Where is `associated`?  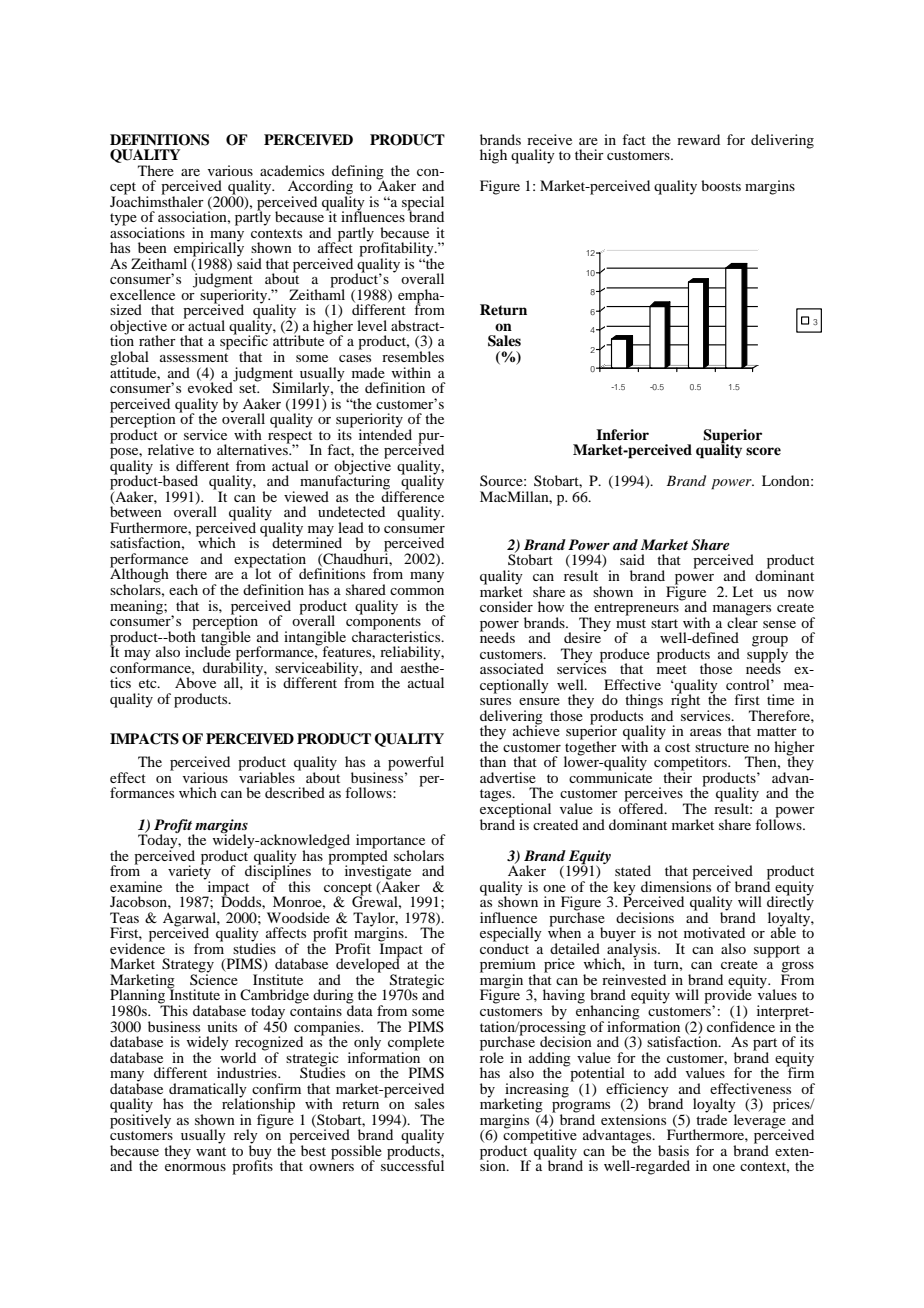
associated is located at coordinates (512, 668).
